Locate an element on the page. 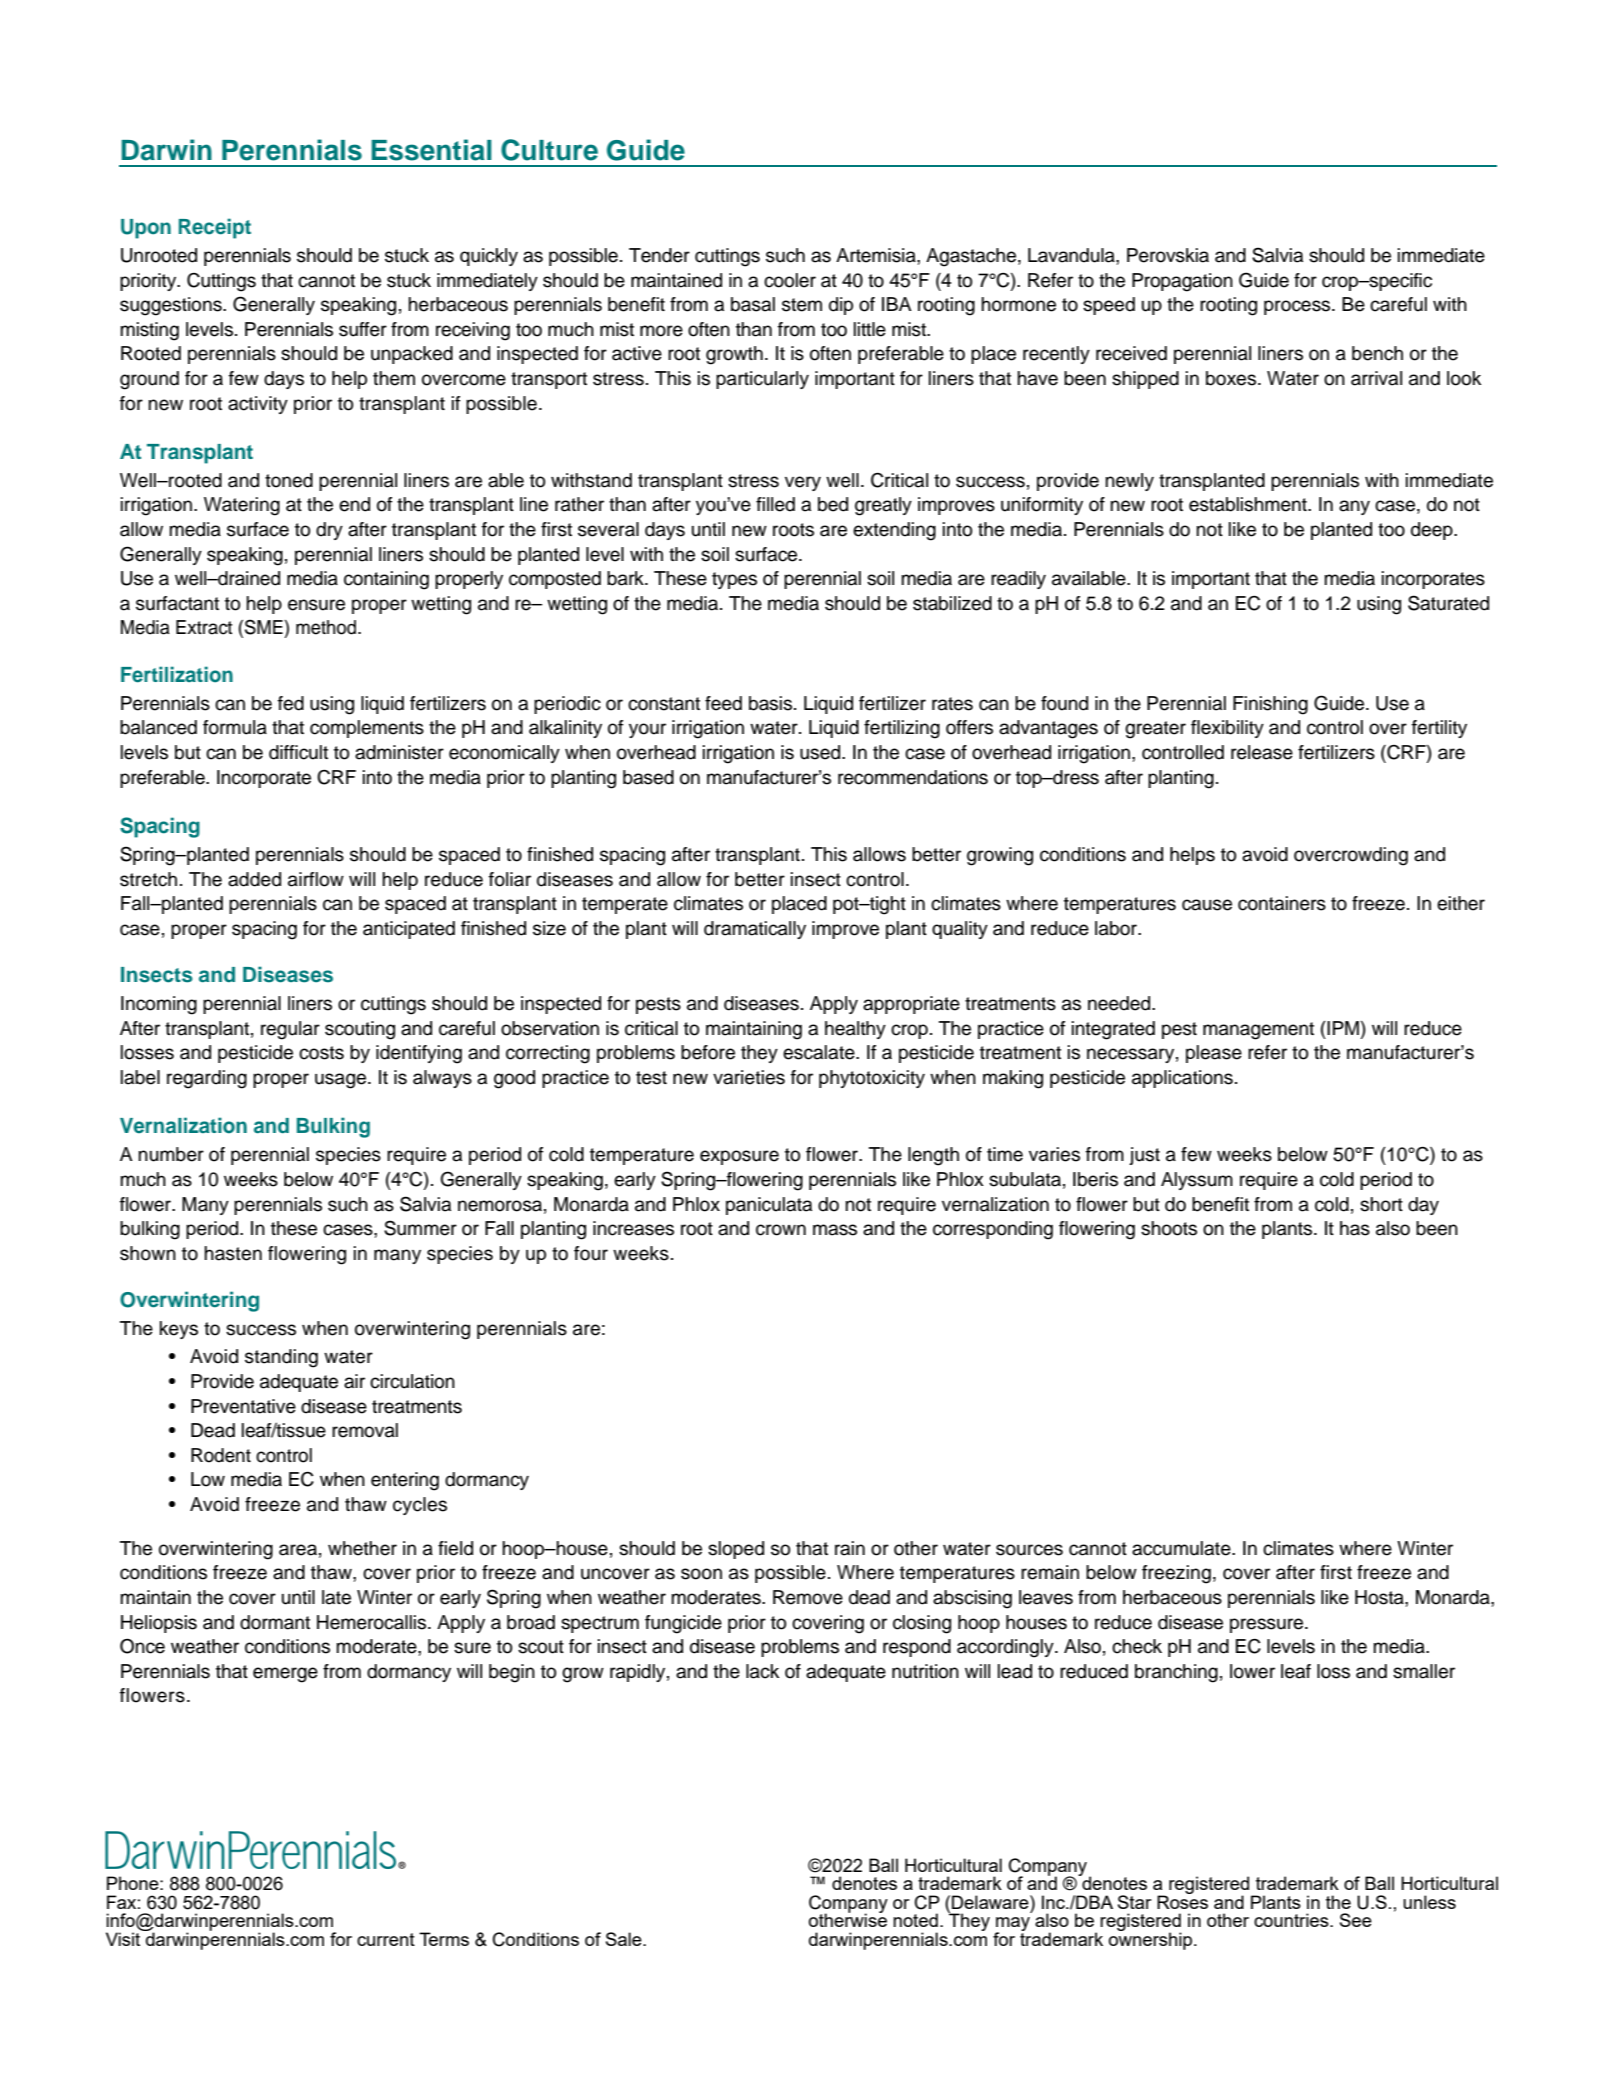 The width and height of the document is (1617, 2092). current is located at coordinates (386, 1939).
